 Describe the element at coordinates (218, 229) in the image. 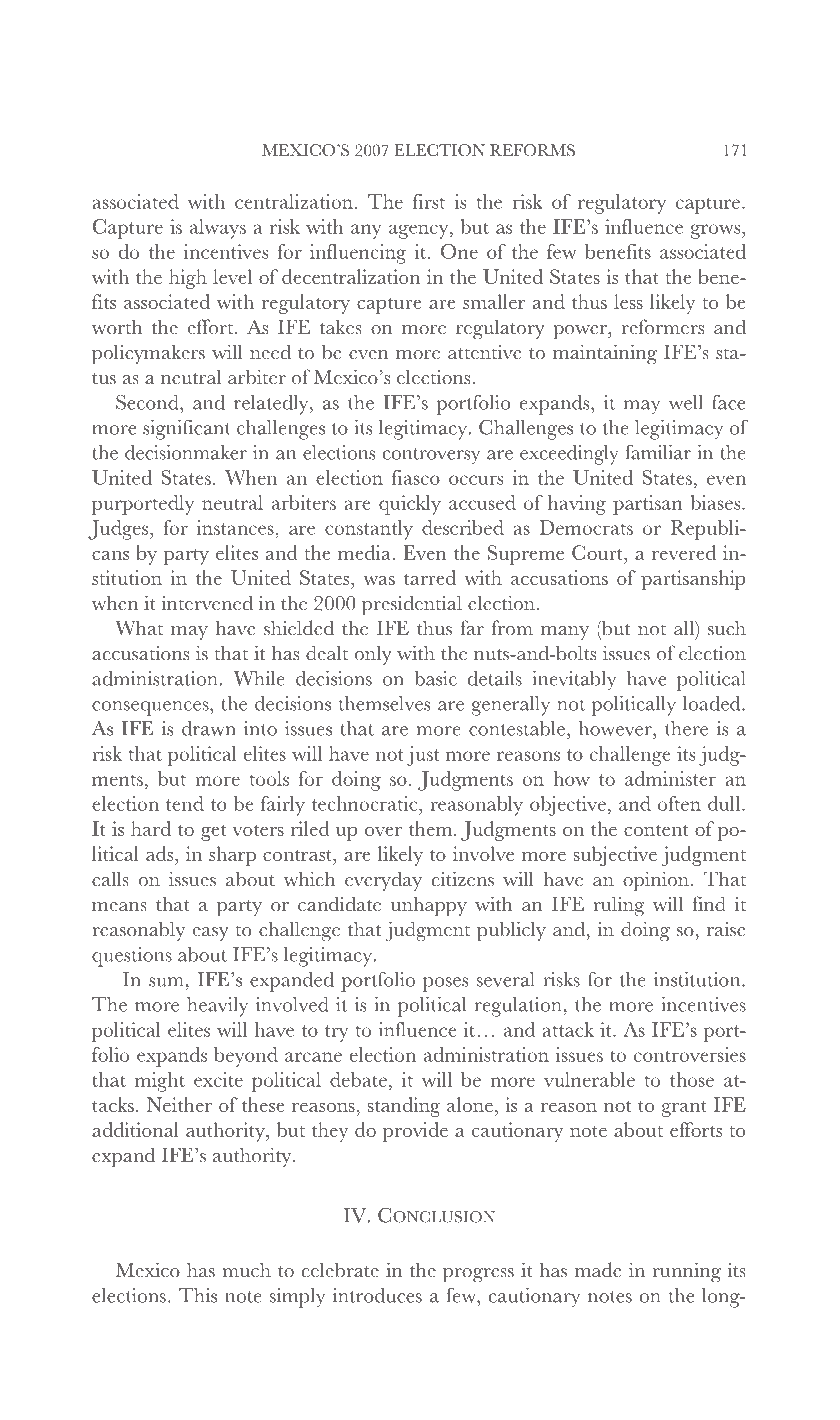

I see `always` at that location.
